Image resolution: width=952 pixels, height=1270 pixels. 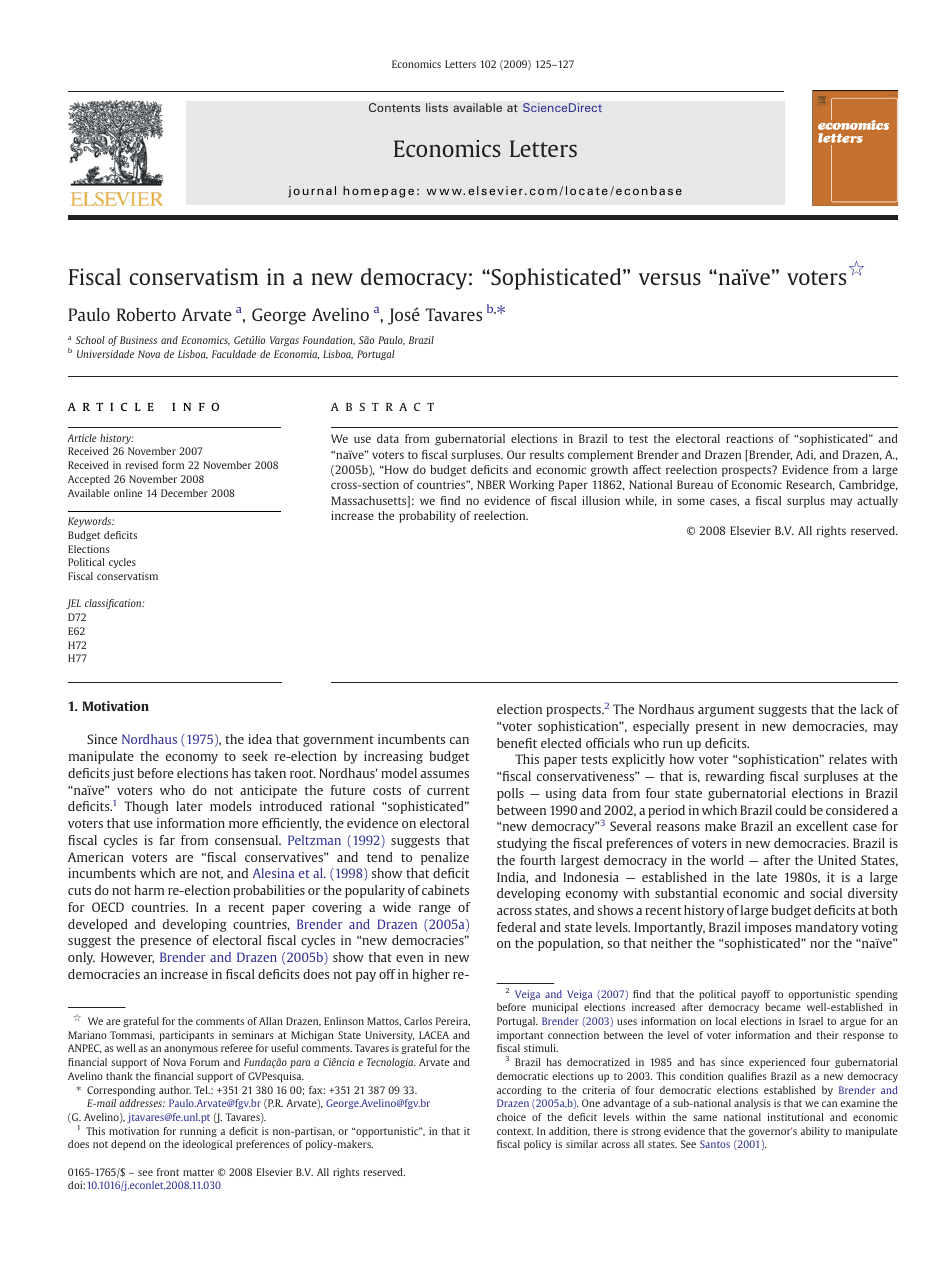 What do you see at coordinates (198, 1132) in the page?
I see `running` at bounding box center [198, 1132].
